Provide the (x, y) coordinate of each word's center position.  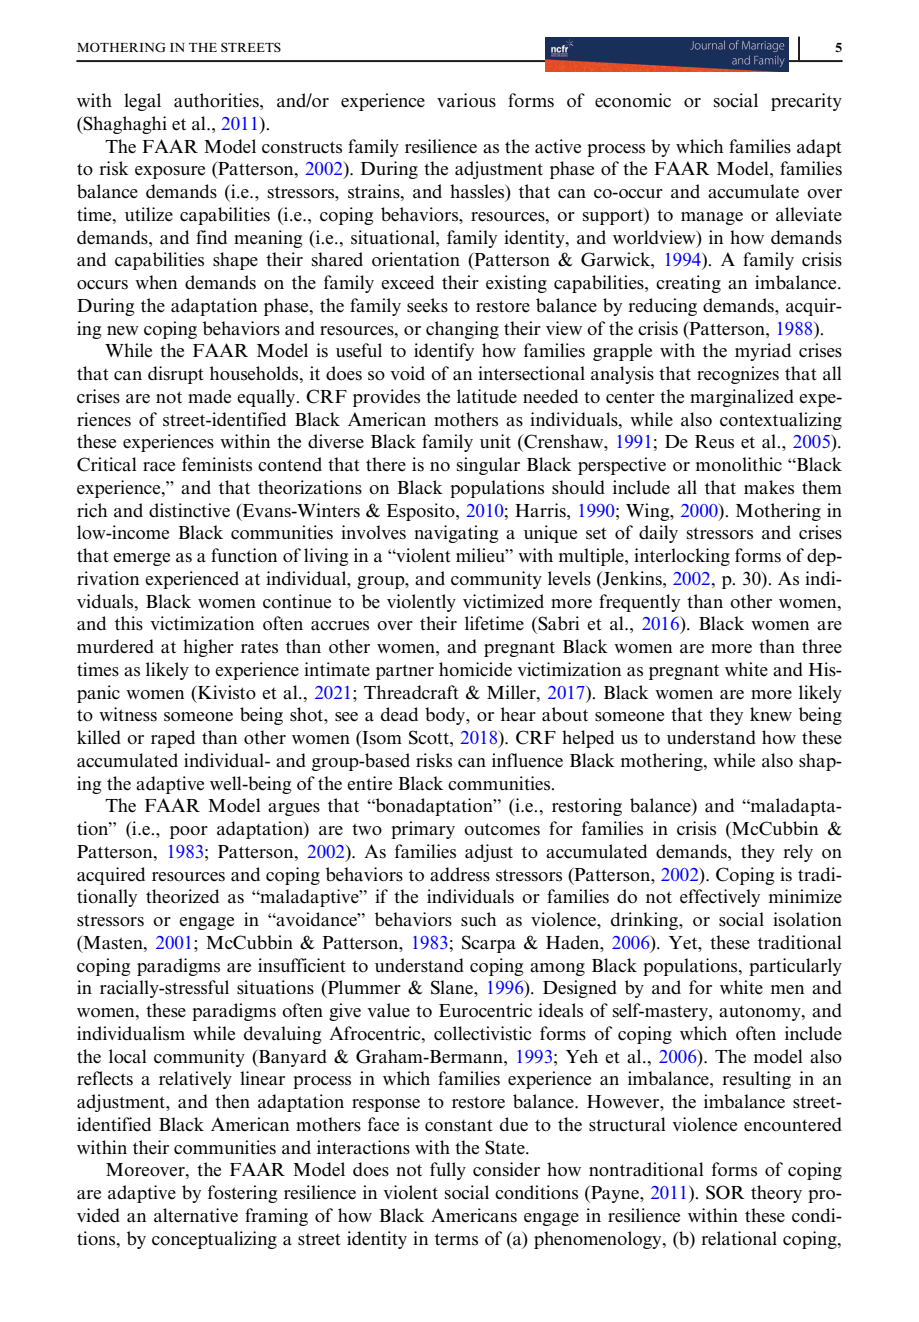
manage (712, 218)
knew (771, 714)
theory (776, 1194)
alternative (196, 1215)
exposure (170, 172)
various (466, 100)
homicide (475, 669)
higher (208, 648)
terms (456, 1239)
